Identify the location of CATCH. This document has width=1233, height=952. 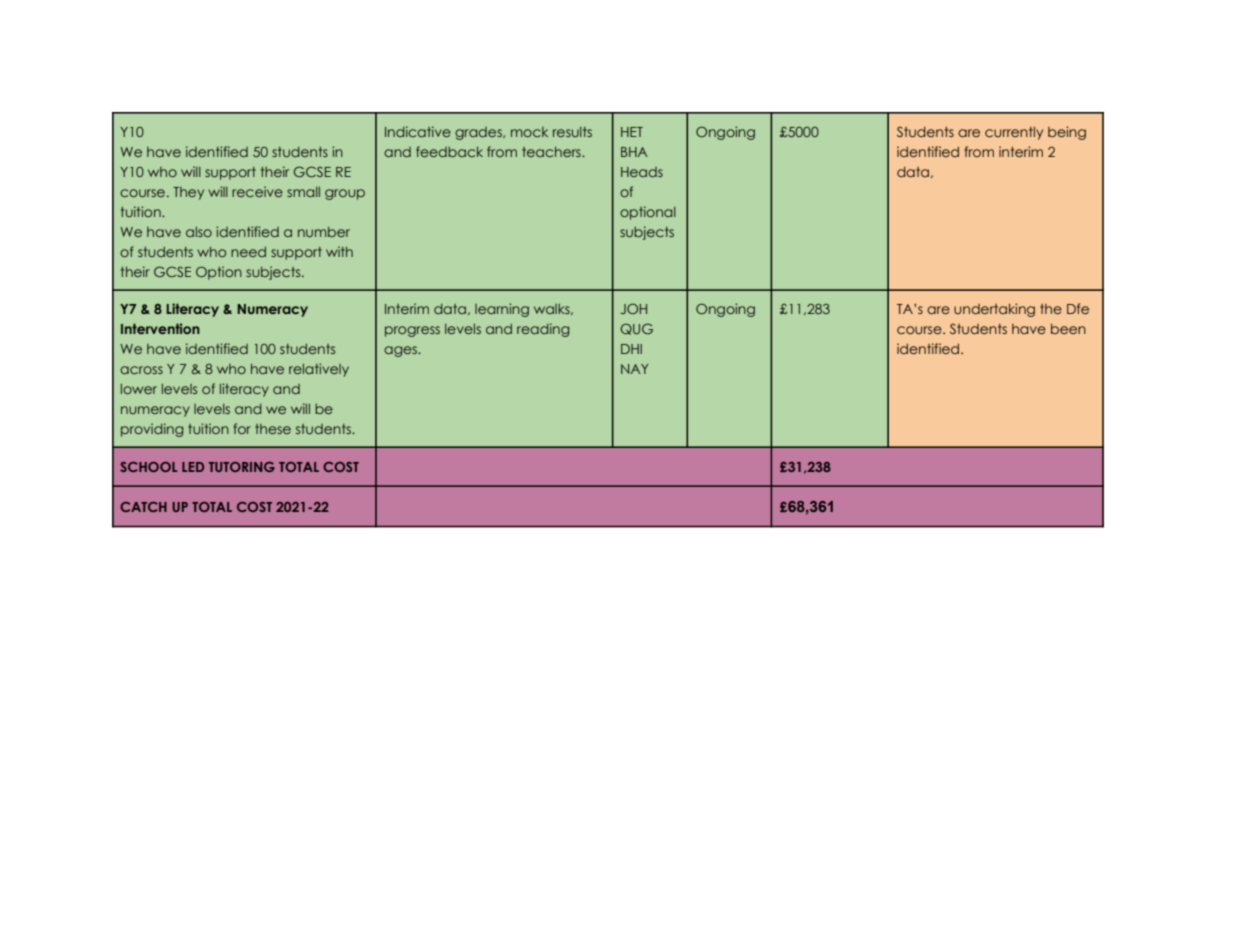
(143, 507).
